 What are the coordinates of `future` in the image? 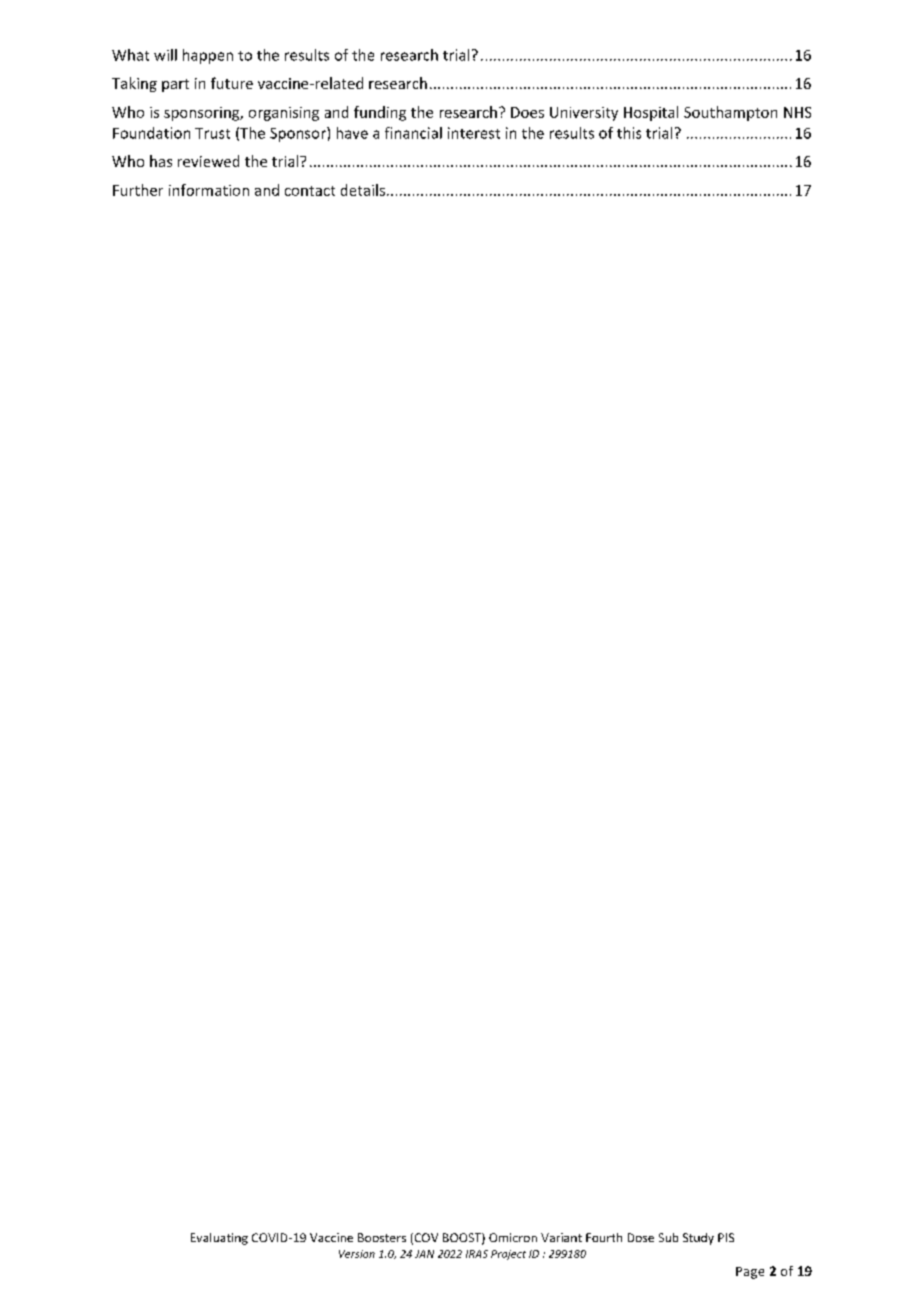 It's located at (232, 83).
